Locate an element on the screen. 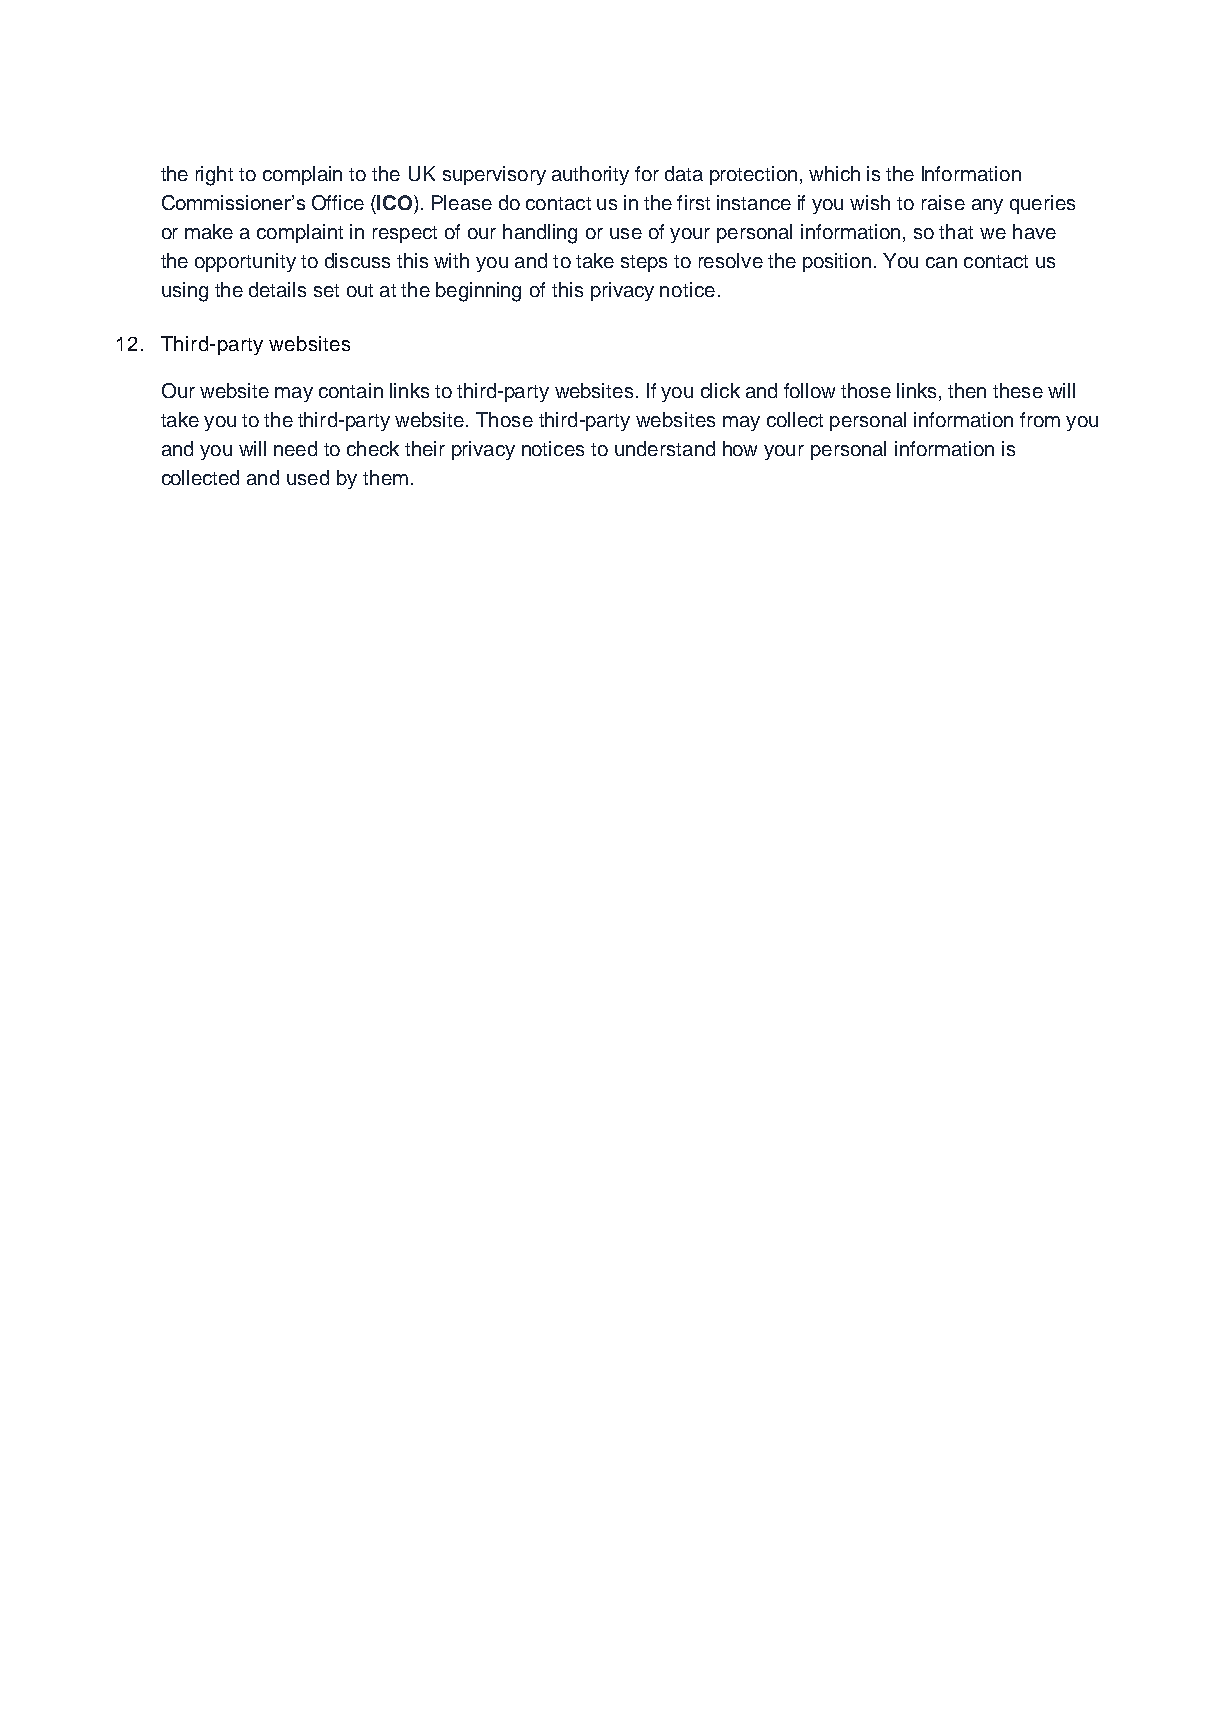 The image size is (1218, 1723). opportunity is located at coordinates (245, 262).
